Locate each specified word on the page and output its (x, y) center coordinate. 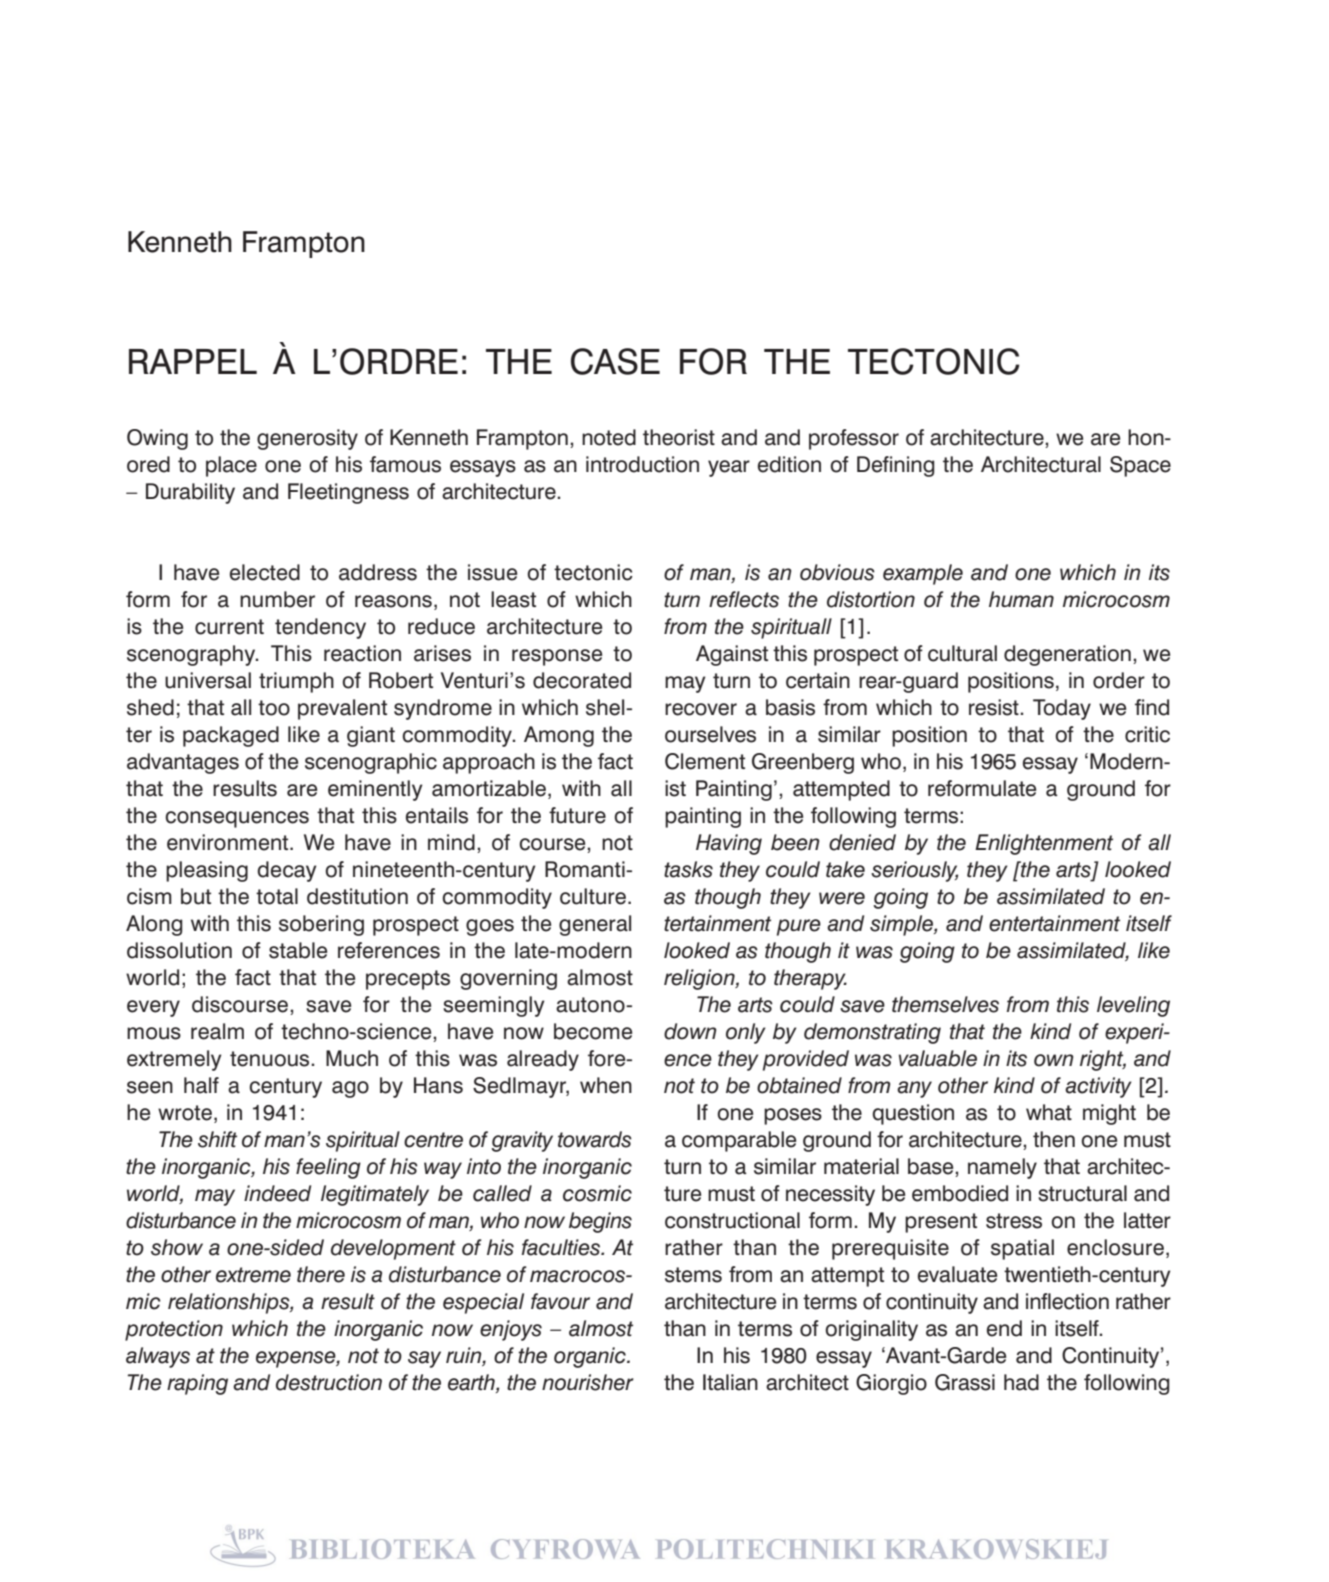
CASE (615, 361)
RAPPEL (193, 361)
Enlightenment (1044, 844)
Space (1140, 466)
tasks (688, 869)
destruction (329, 1382)
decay (287, 871)
